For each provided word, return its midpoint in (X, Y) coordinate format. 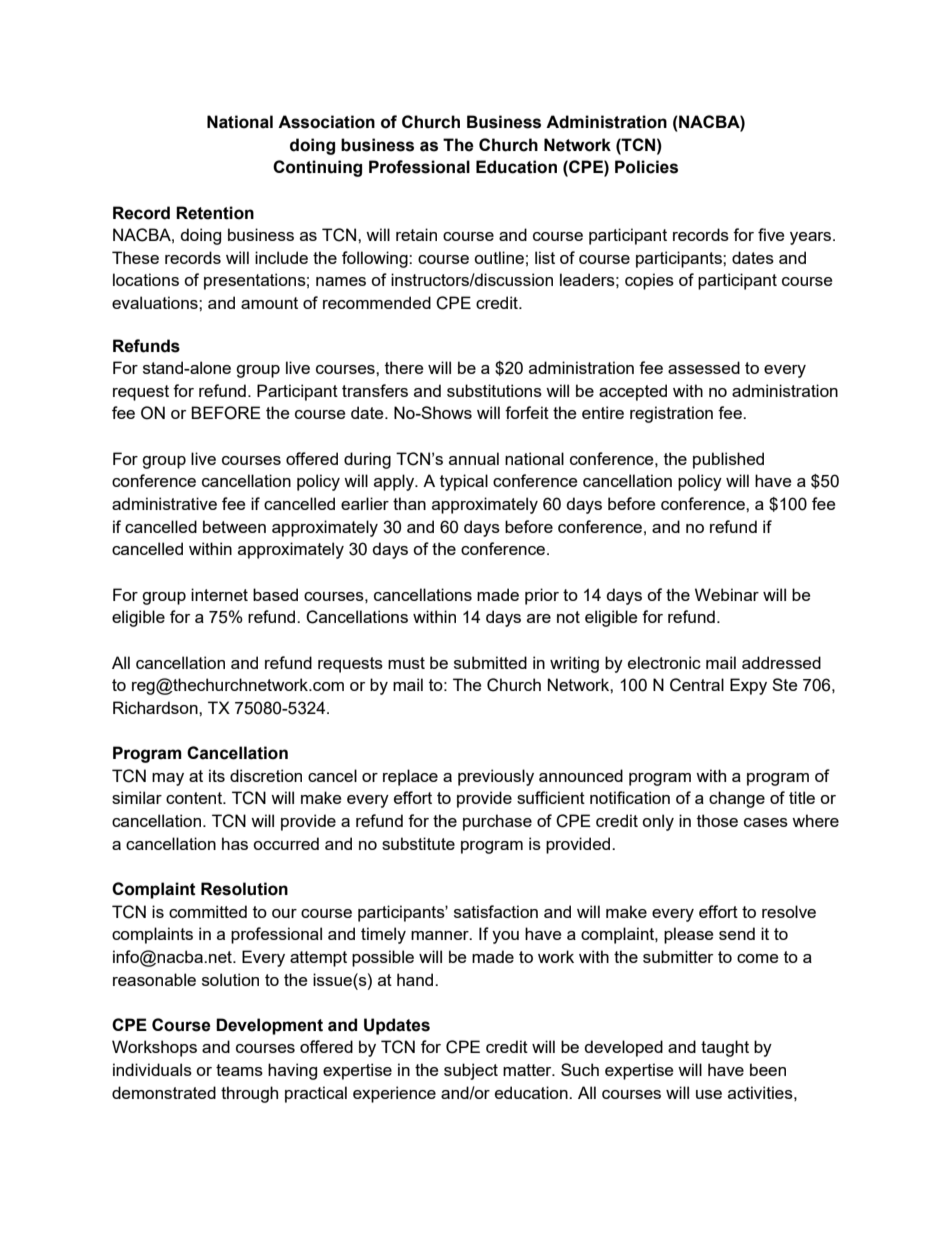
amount (269, 303)
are (539, 618)
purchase (497, 822)
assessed (704, 367)
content (195, 798)
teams (239, 1070)
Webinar (727, 594)
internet (219, 594)
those (717, 820)
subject (471, 1071)
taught (725, 1048)
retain (416, 234)
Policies (646, 167)
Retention (215, 213)
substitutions (494, 390)
